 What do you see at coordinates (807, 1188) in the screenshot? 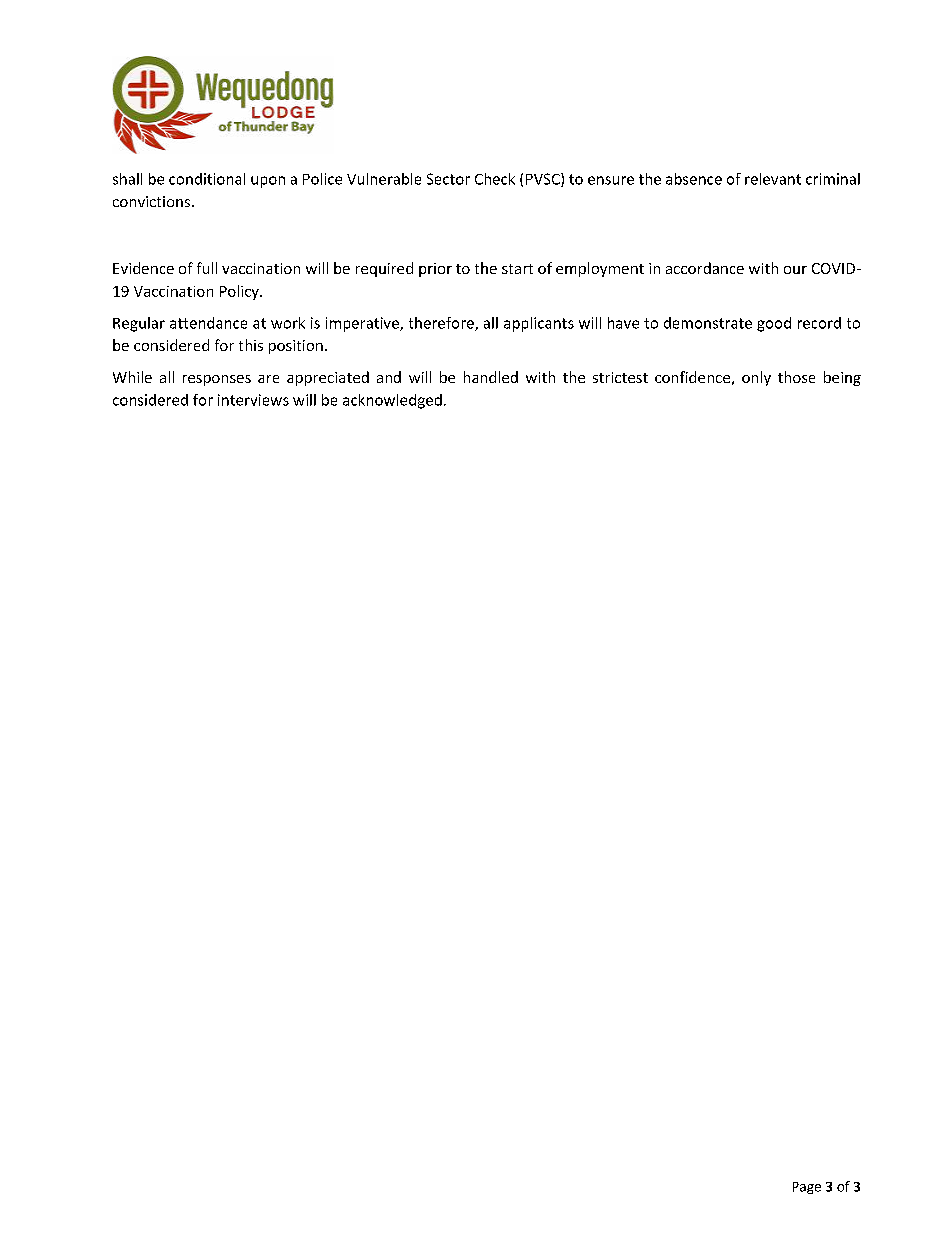
I see `Page` at bounding box center [807, 1188].
